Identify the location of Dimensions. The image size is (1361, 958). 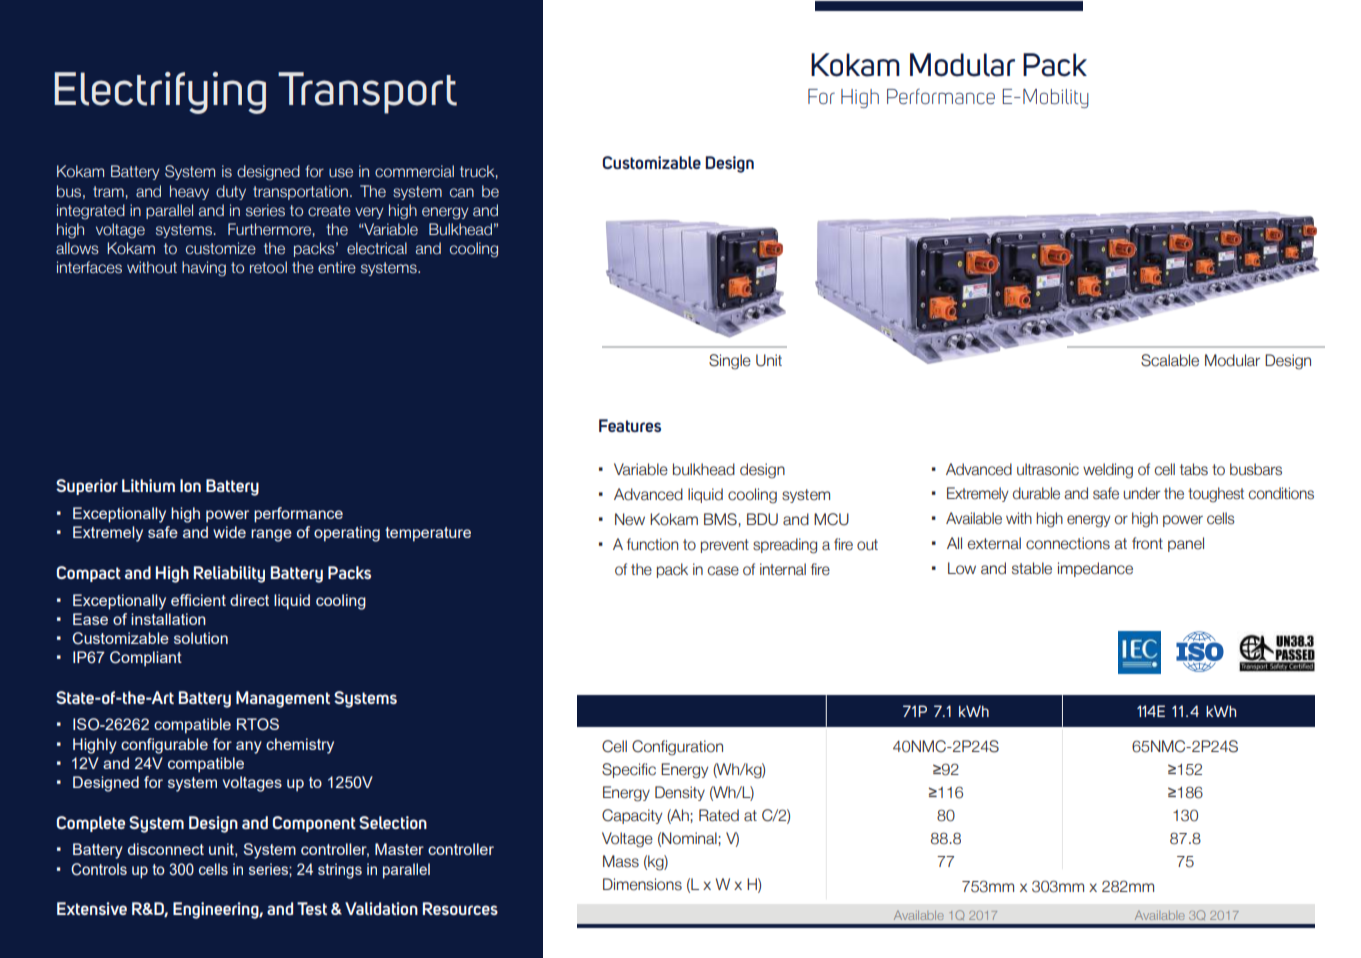
(642, 884).
